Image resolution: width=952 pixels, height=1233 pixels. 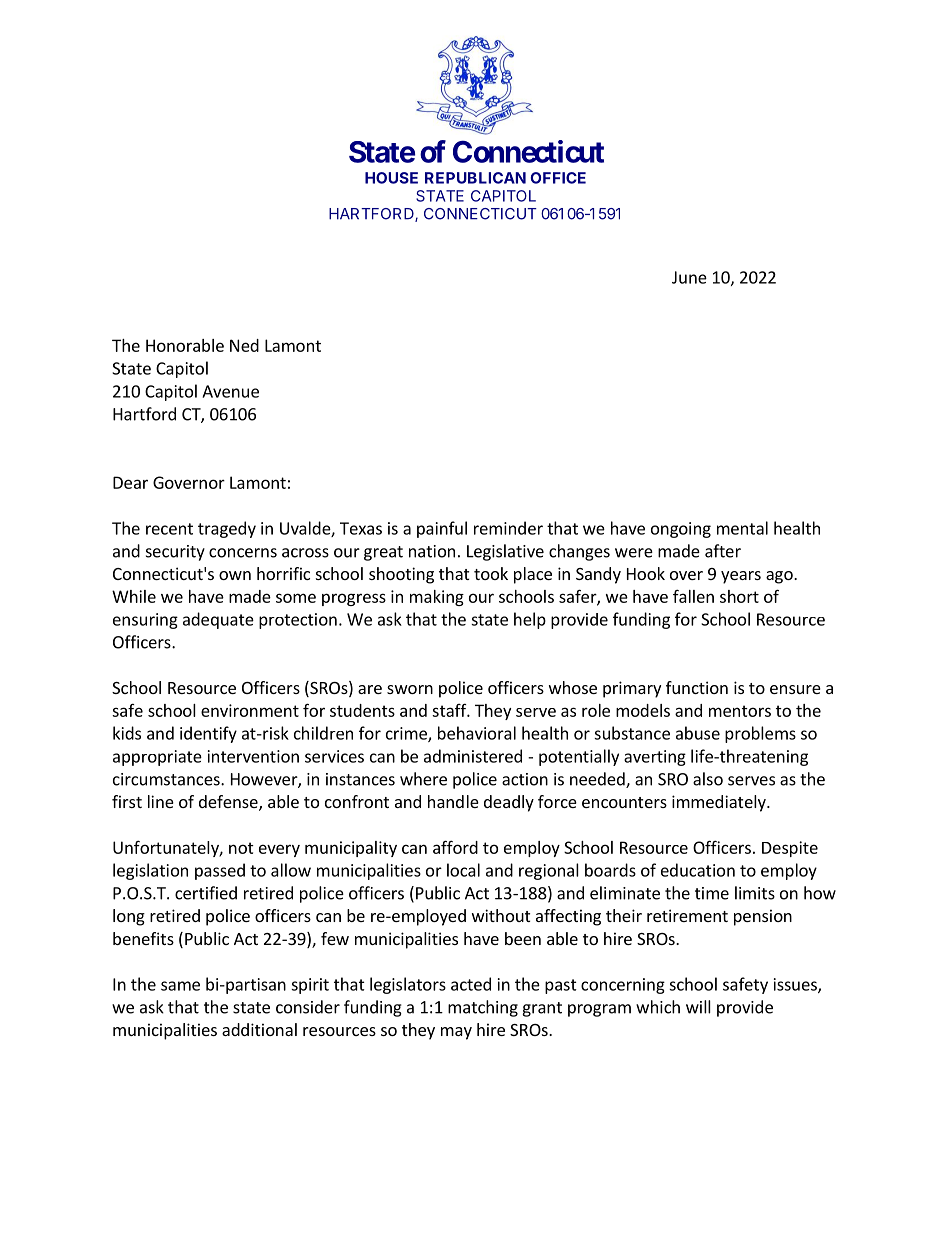 What do you see at coordinates (693, 596) in the screenshot?
I see `fallen` at bounding box center [693, 596].
